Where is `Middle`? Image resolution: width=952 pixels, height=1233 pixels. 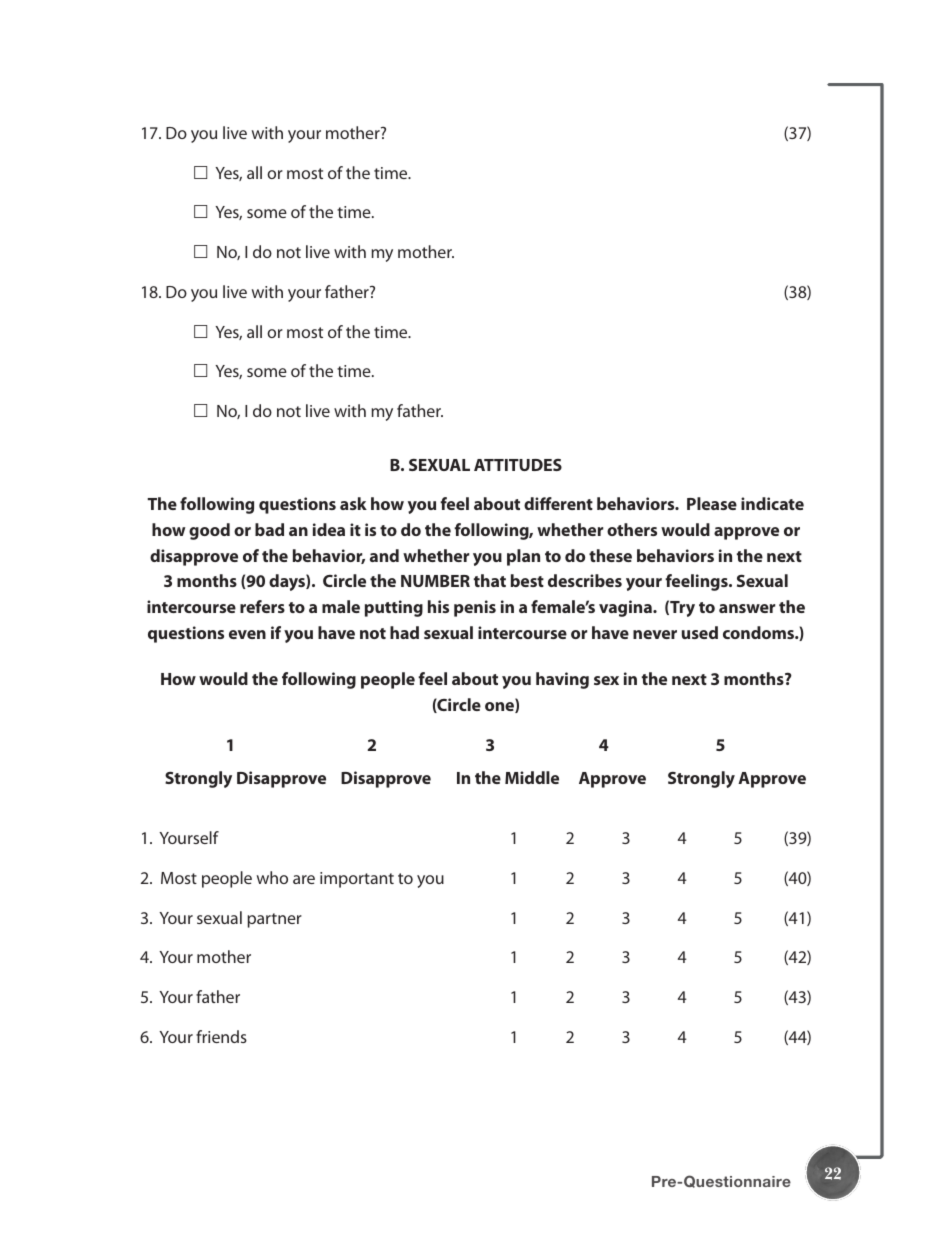
Middle is located at coordinates (532, 777).
